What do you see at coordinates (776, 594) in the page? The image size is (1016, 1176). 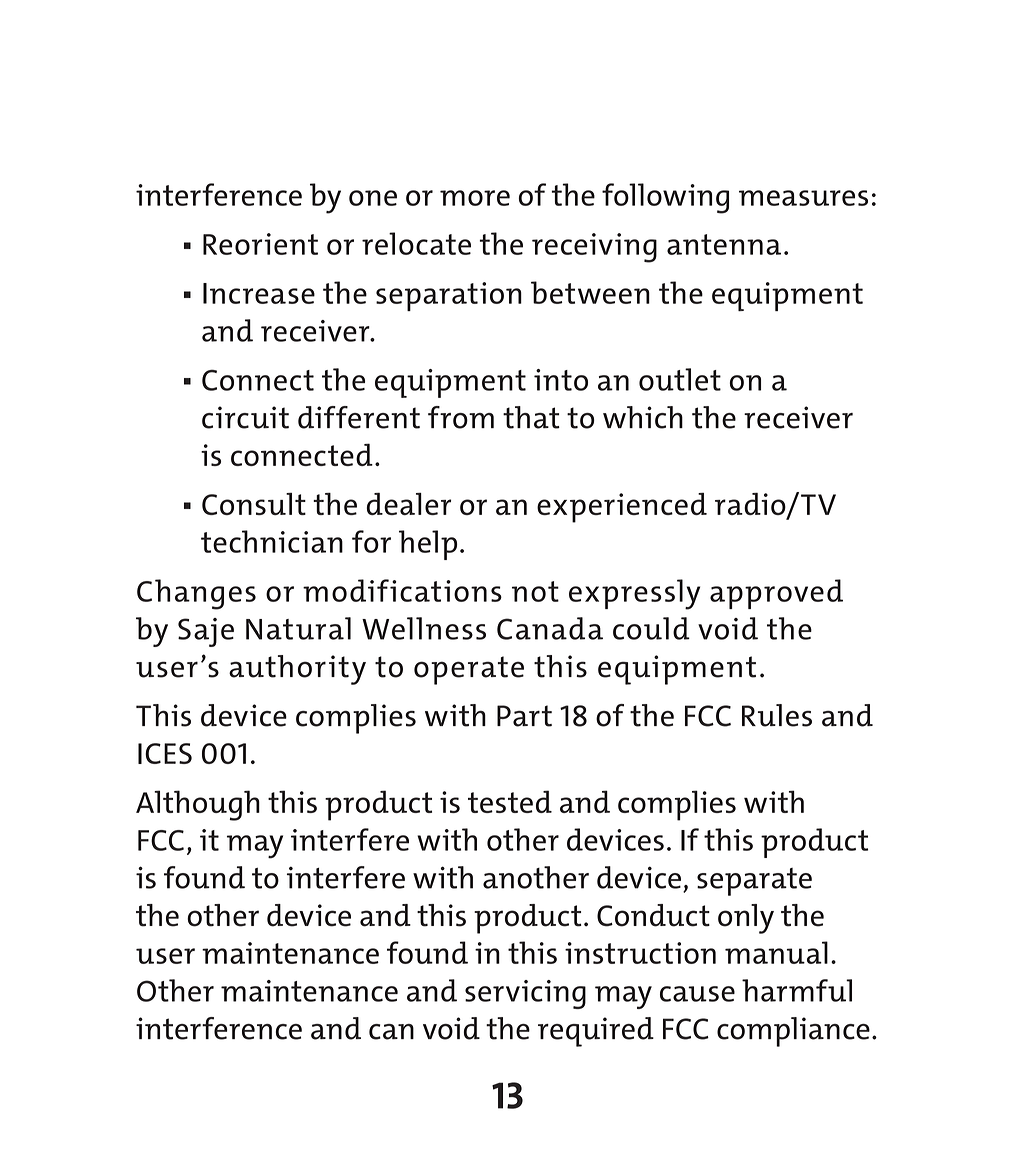 I see `approved` at bounding box center [776, 594].
